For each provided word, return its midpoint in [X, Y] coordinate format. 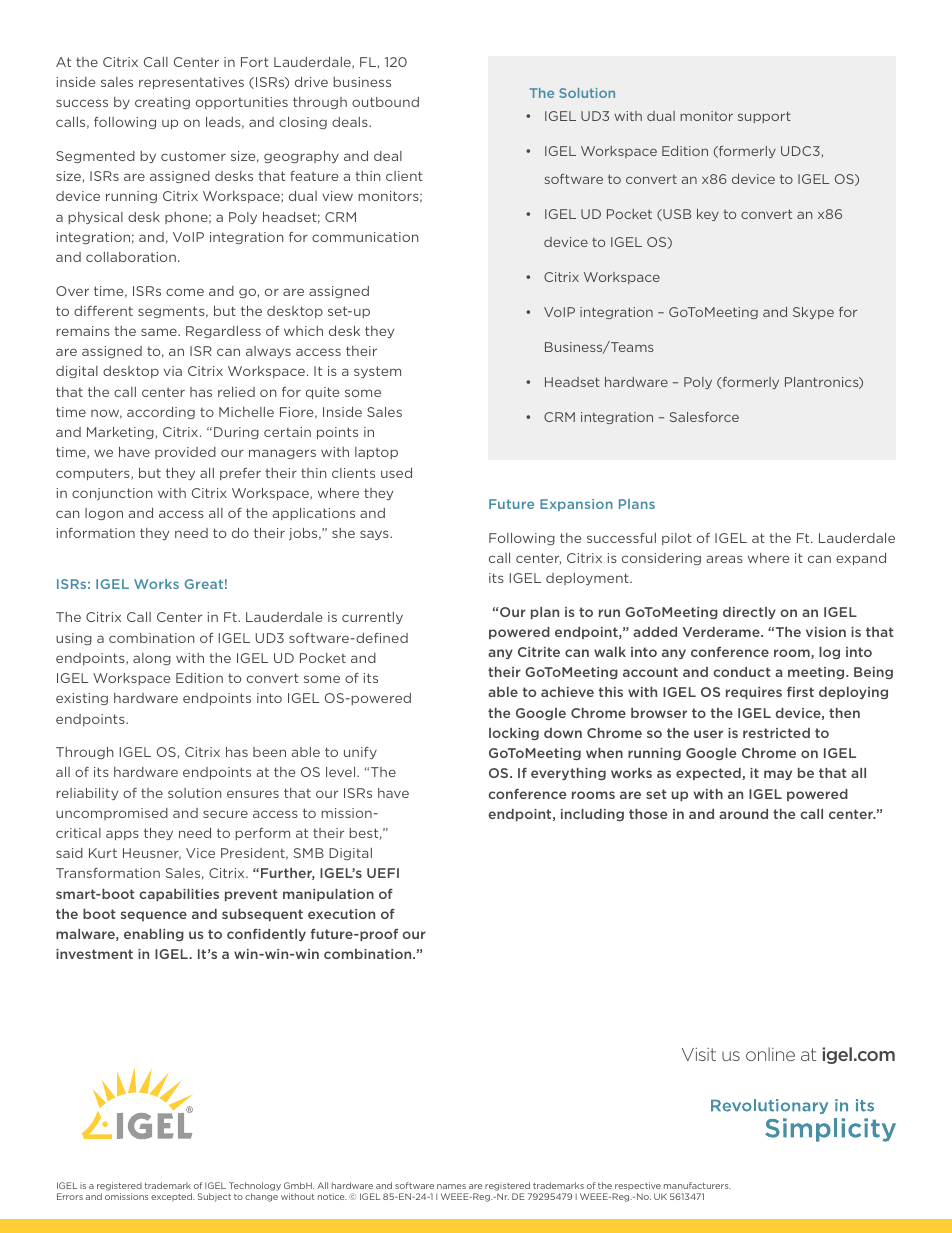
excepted [173, 1197]
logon [104, 514]
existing [82, 699]
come [185, 292]
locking [514, 734]
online [770, 1054]
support [764, 117]
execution [341, 914]
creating [162, 103]
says [375, 535]
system [377, 372]
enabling [154, 935]
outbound [385, 102]
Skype [813, 313]
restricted [776, 733]
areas [725, 559]
